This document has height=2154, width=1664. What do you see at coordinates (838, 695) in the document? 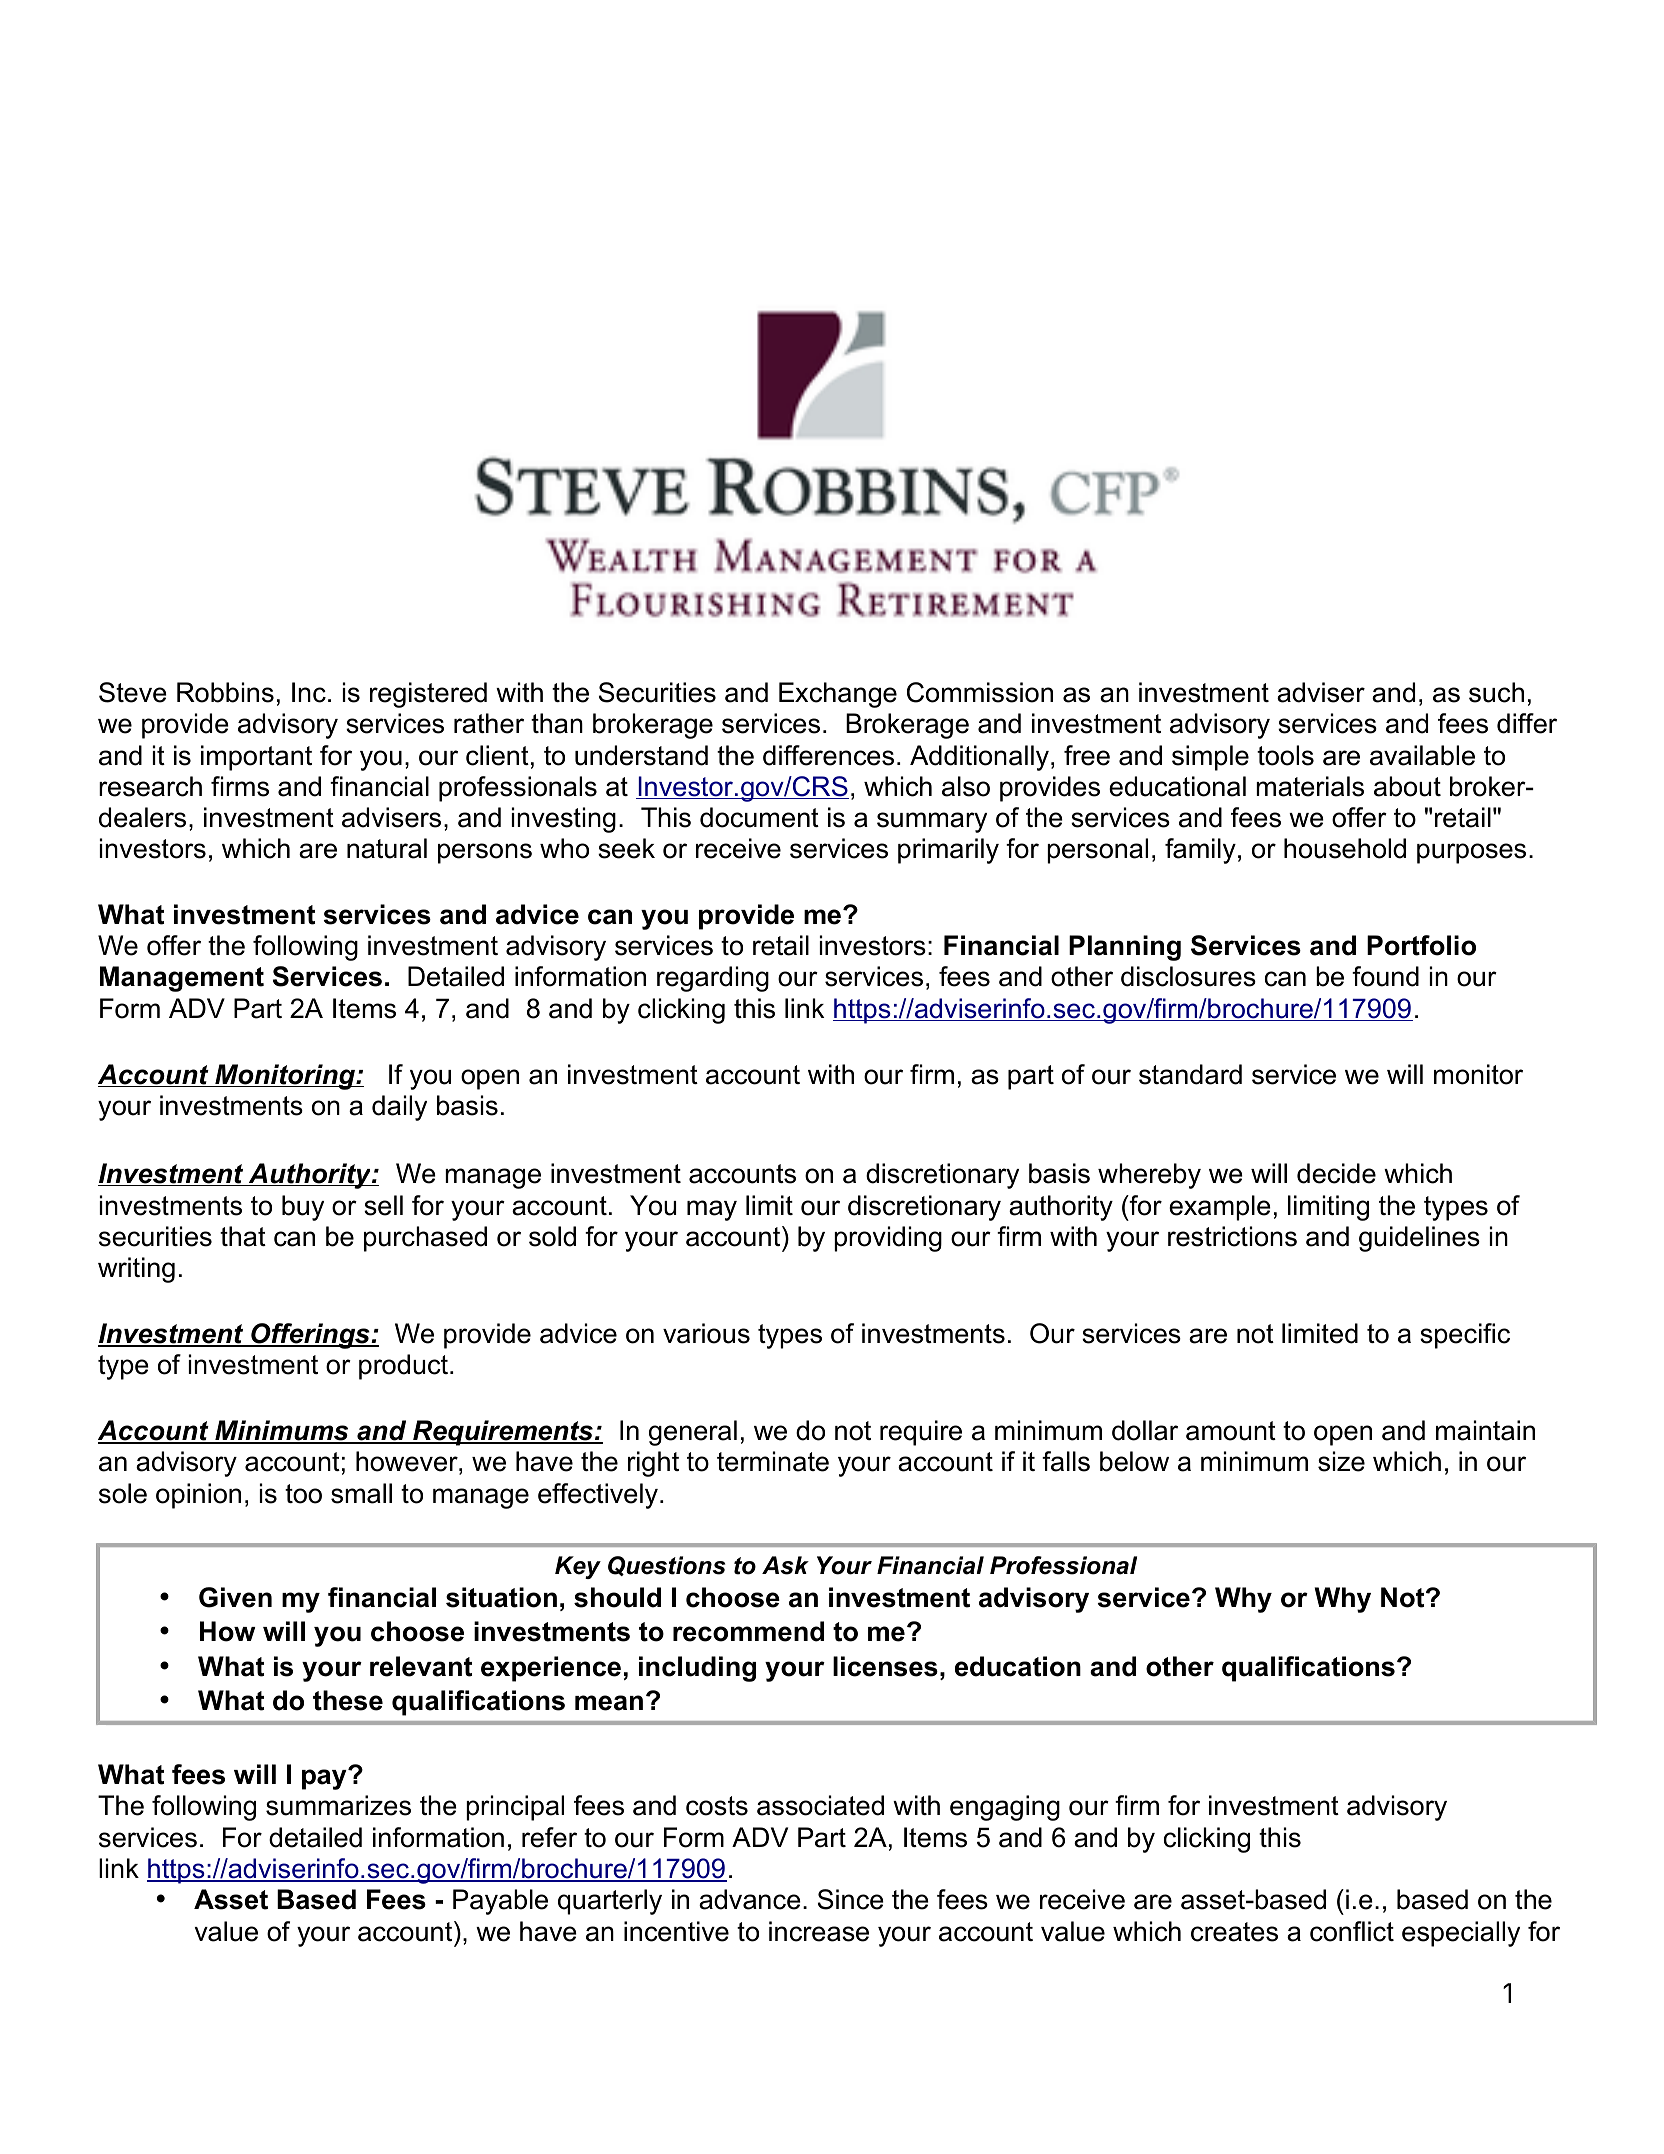
I see `Exchange` at bounding box center [838, 695].
